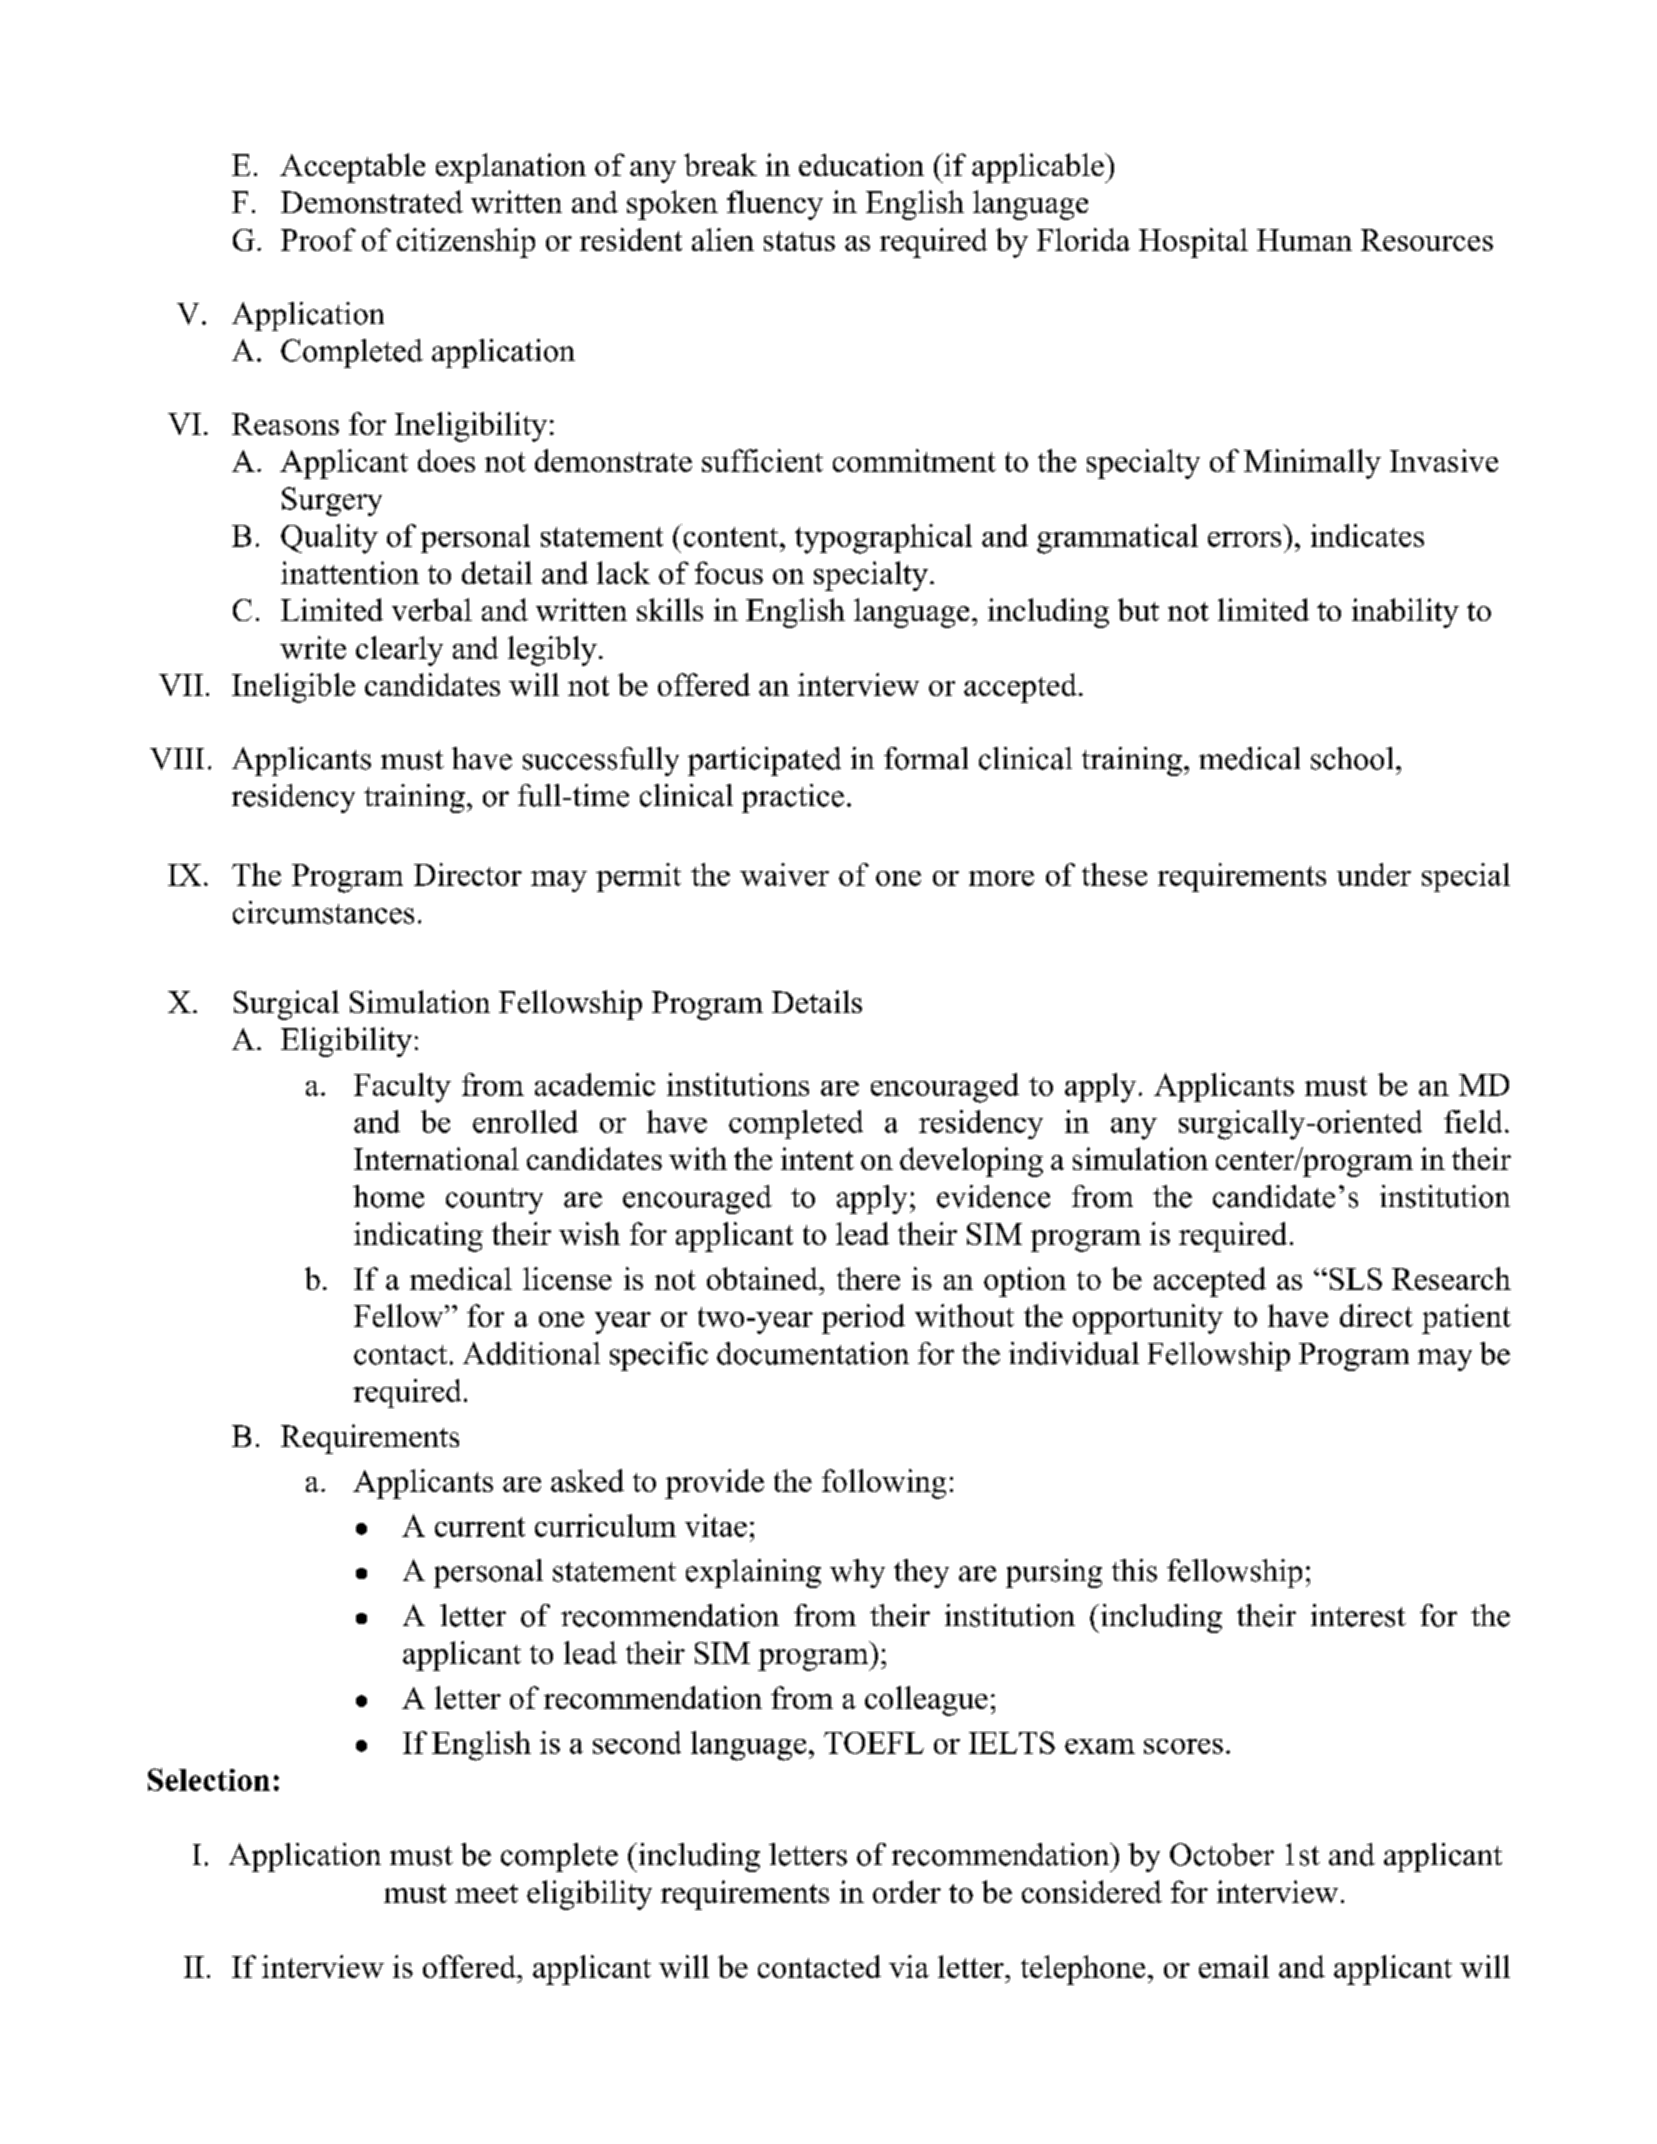 This screenshot has height=2144, width=1657. Describe the element at coordinates (817, 1158) in the screenshot. I see `intent` at that location.
